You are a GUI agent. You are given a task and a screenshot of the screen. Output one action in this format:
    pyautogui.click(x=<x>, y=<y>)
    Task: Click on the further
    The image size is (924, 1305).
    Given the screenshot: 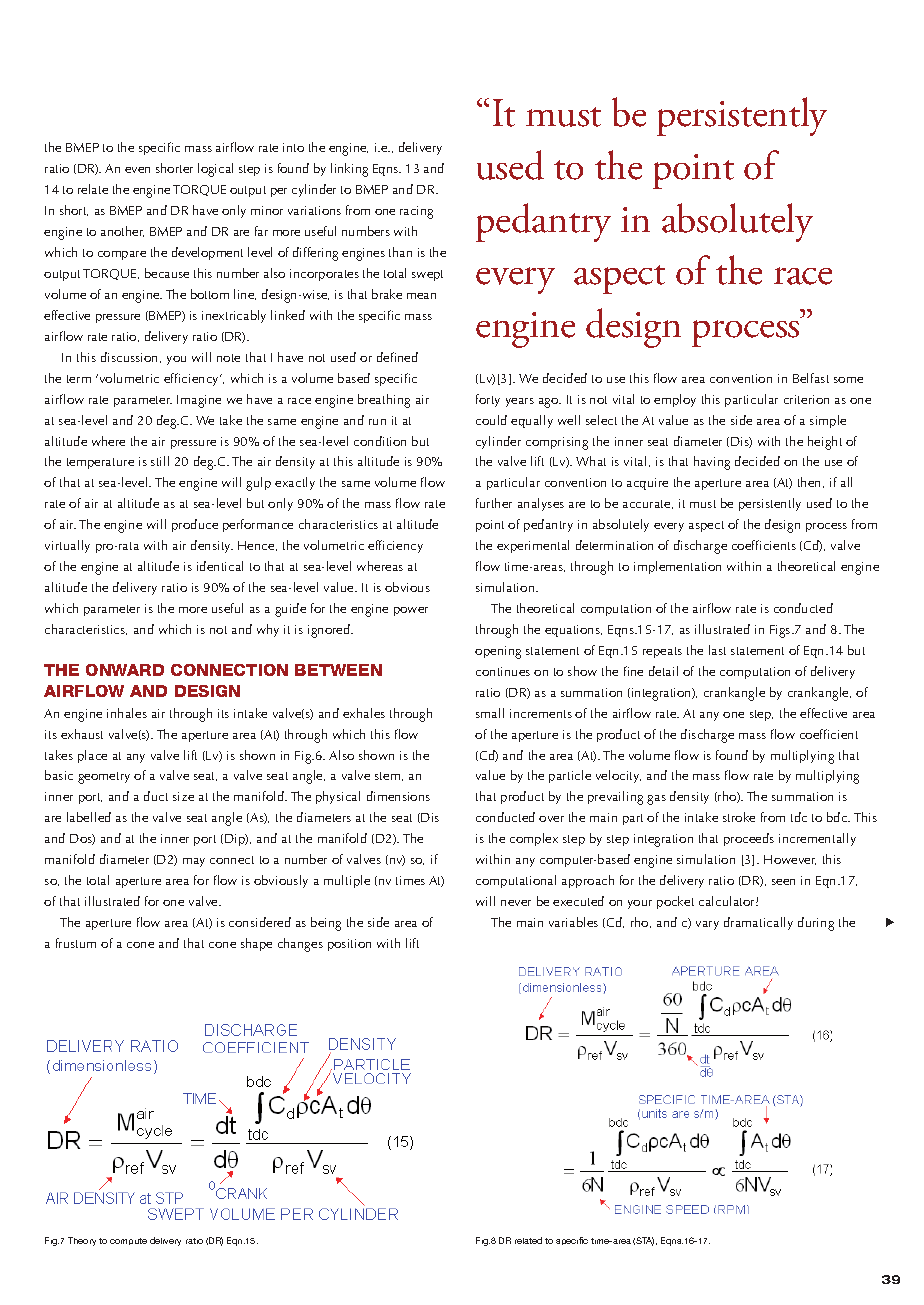 What is the action you would take?
    pyautogui.click(x=494, y=503)
